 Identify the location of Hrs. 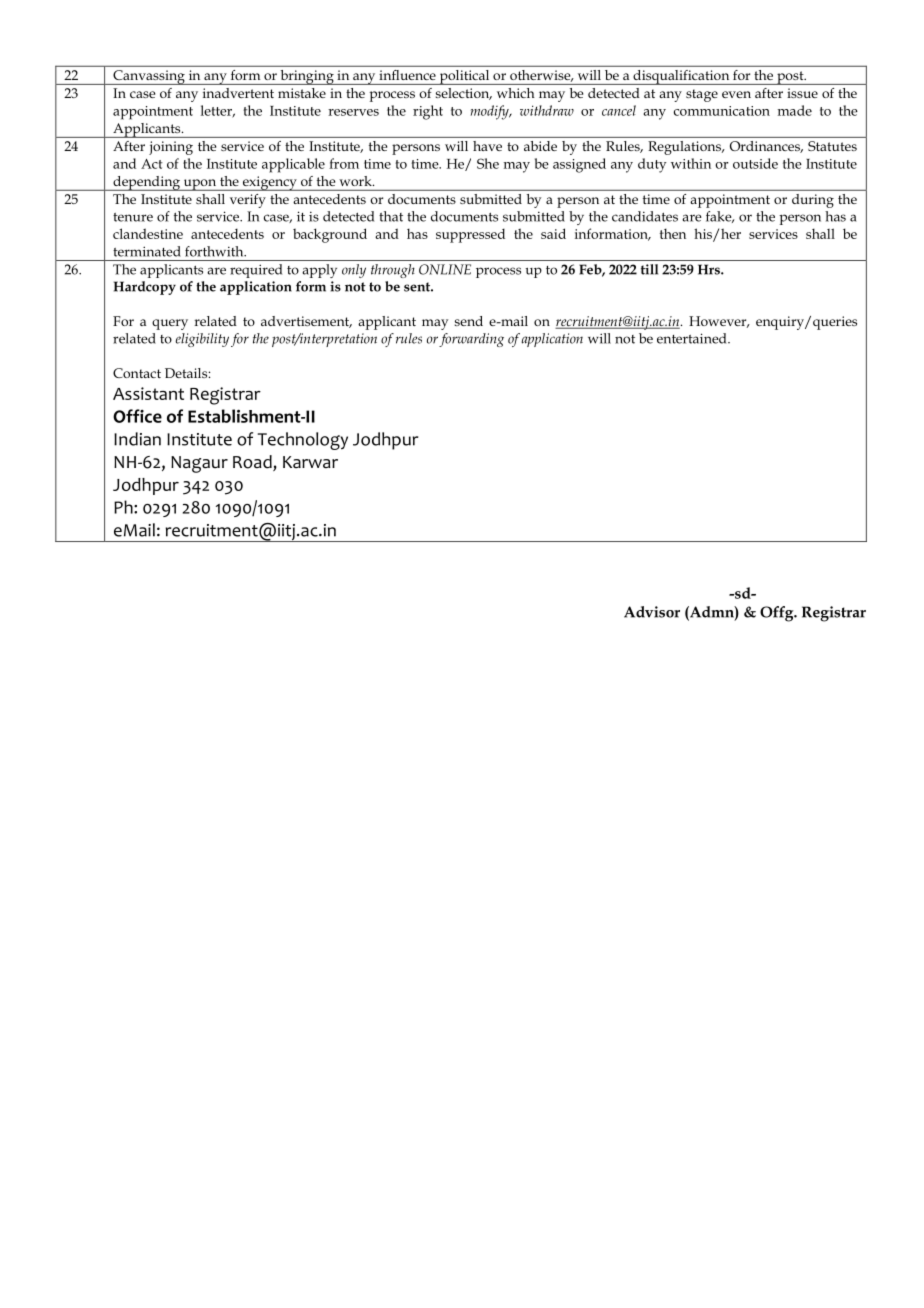
(710, 269).
